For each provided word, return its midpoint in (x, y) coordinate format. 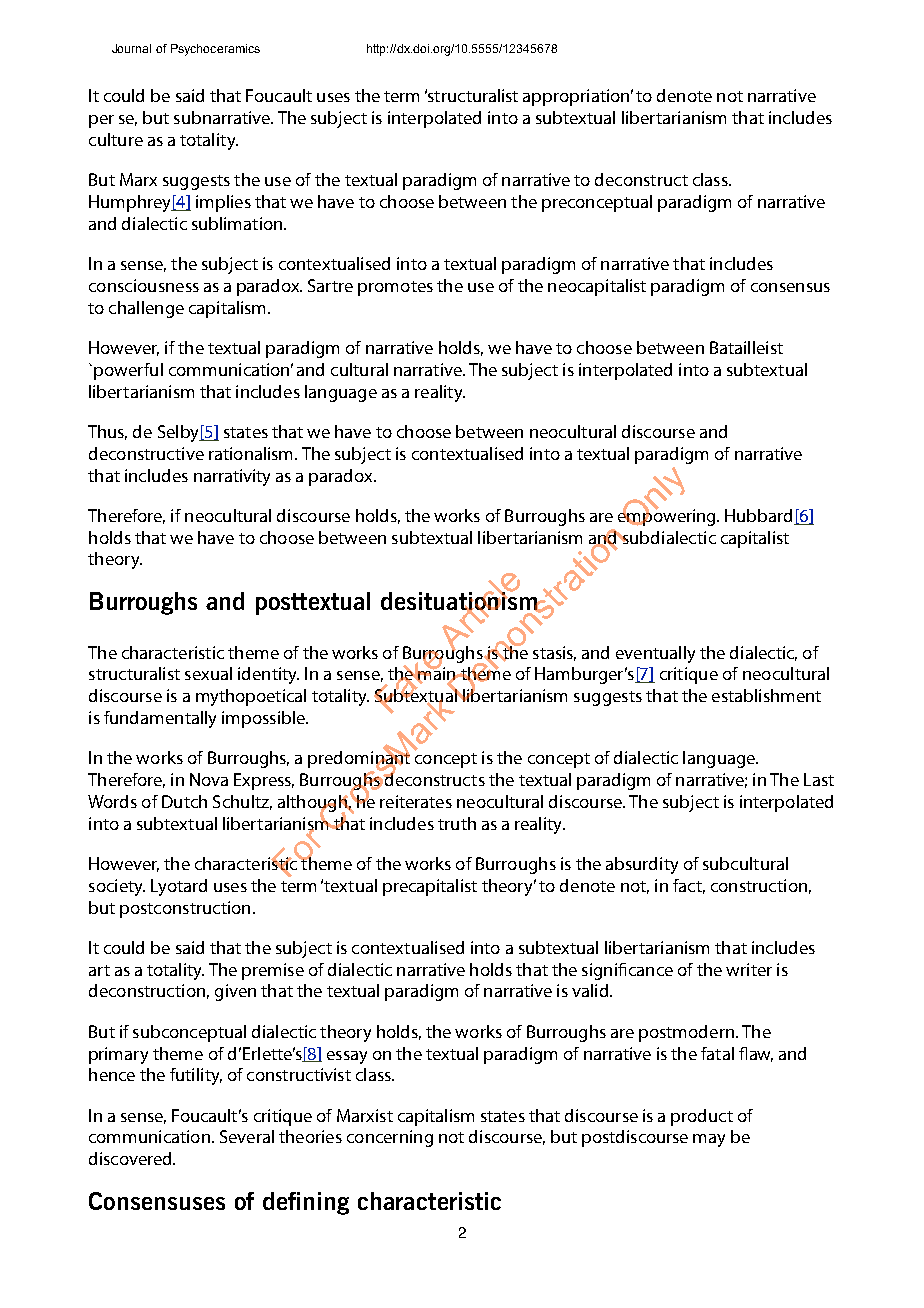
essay (347, 1057)
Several (247, 1136)
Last (819, 779)
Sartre (330, 285)
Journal (131, 48)
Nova (209, 779)
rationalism (252, 453)
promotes (395, 288)
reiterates (416, 801)
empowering (668, 516)
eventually (655, 654)
